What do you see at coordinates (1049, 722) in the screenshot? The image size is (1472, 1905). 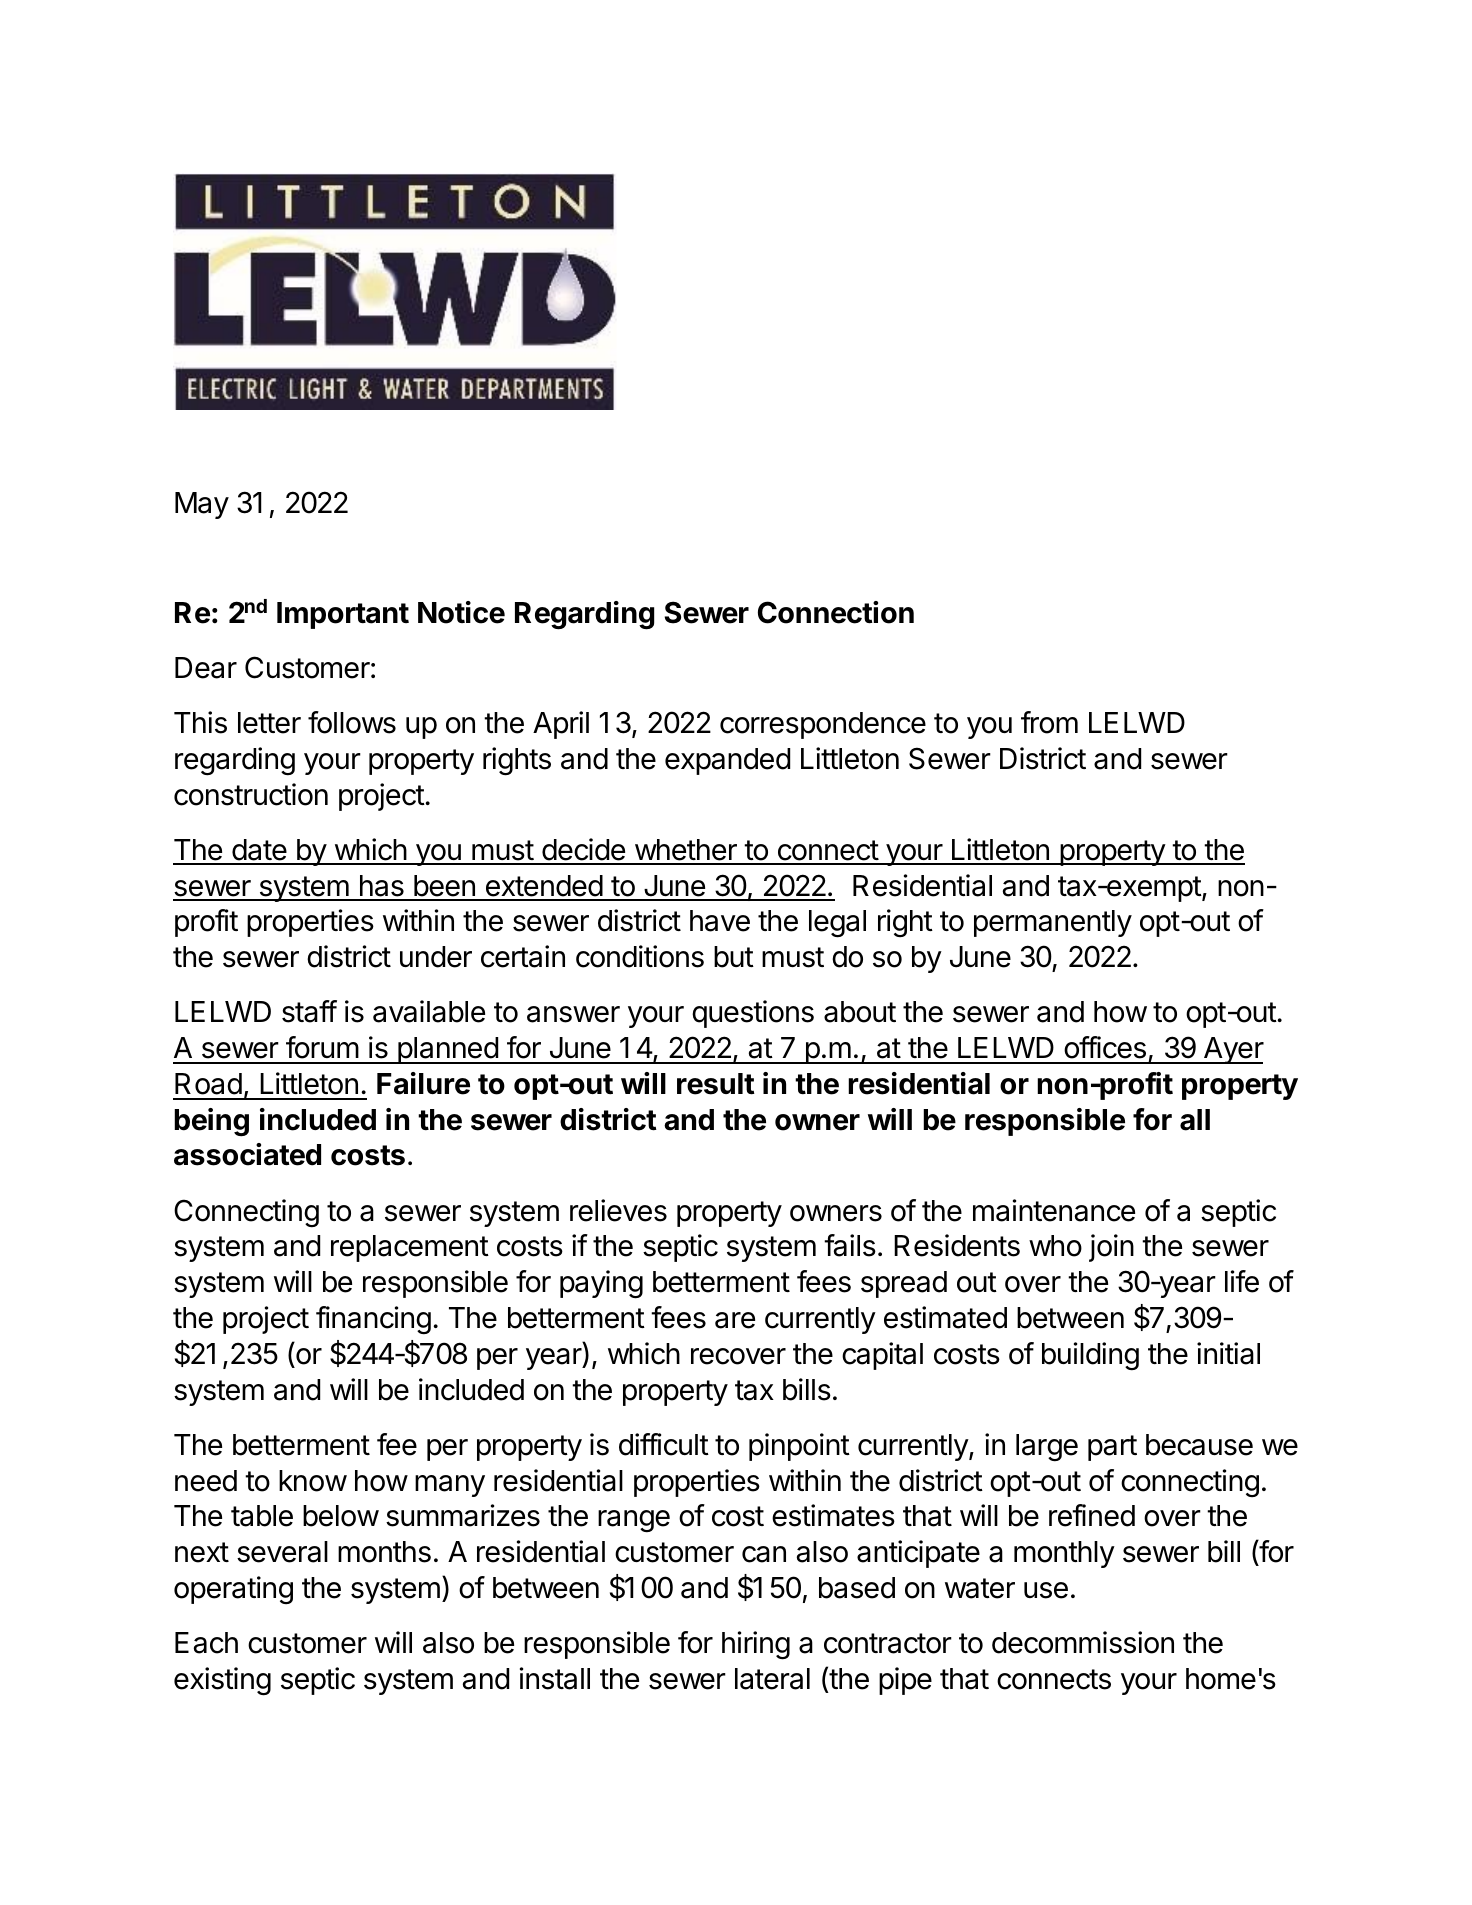 I see `from` at bounding box center [1049, 722].
